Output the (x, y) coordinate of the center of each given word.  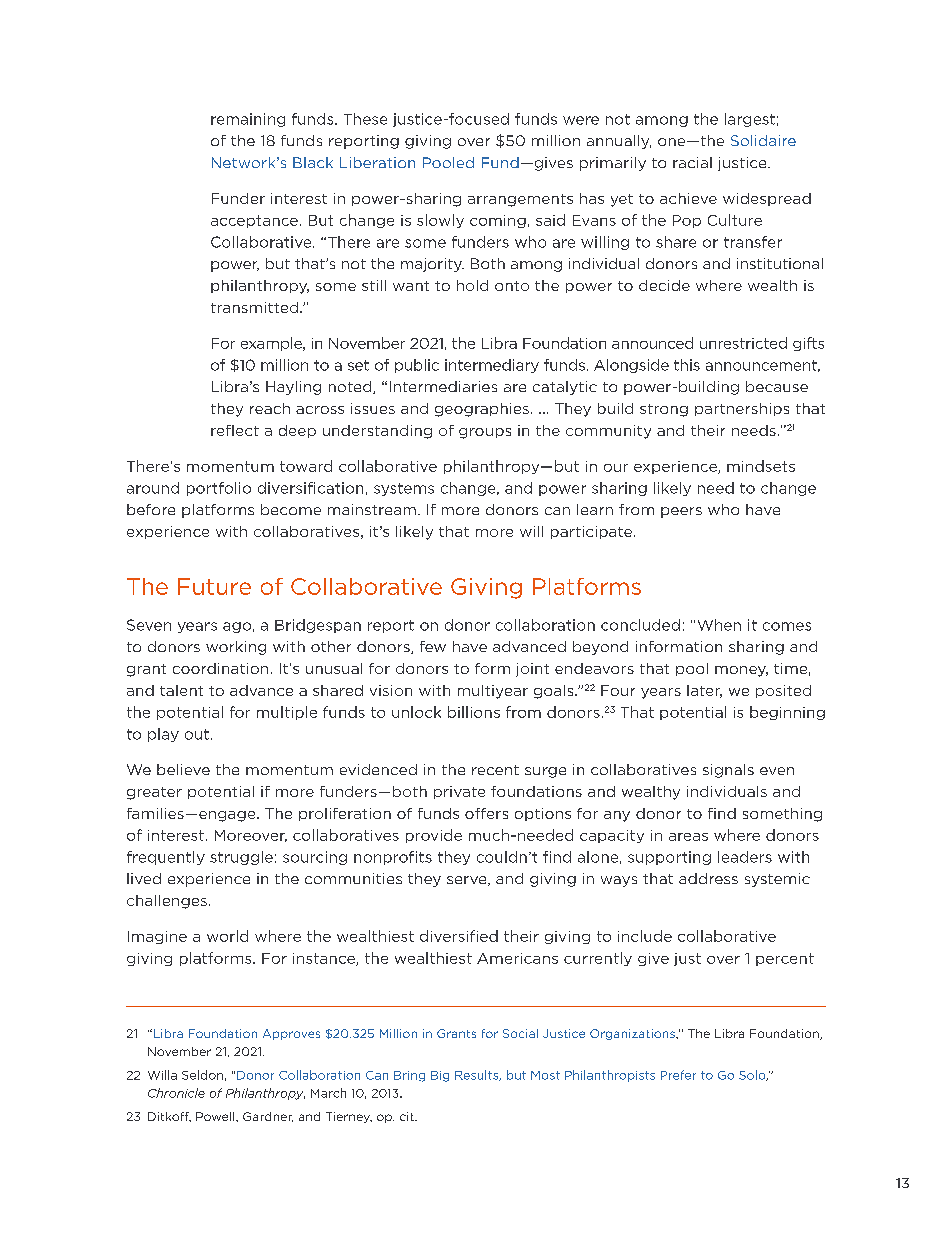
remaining (248, 120)
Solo (753, 1075)
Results (478, 1075)
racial (692, 162)
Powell (216, 1116)
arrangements (520, 200)
